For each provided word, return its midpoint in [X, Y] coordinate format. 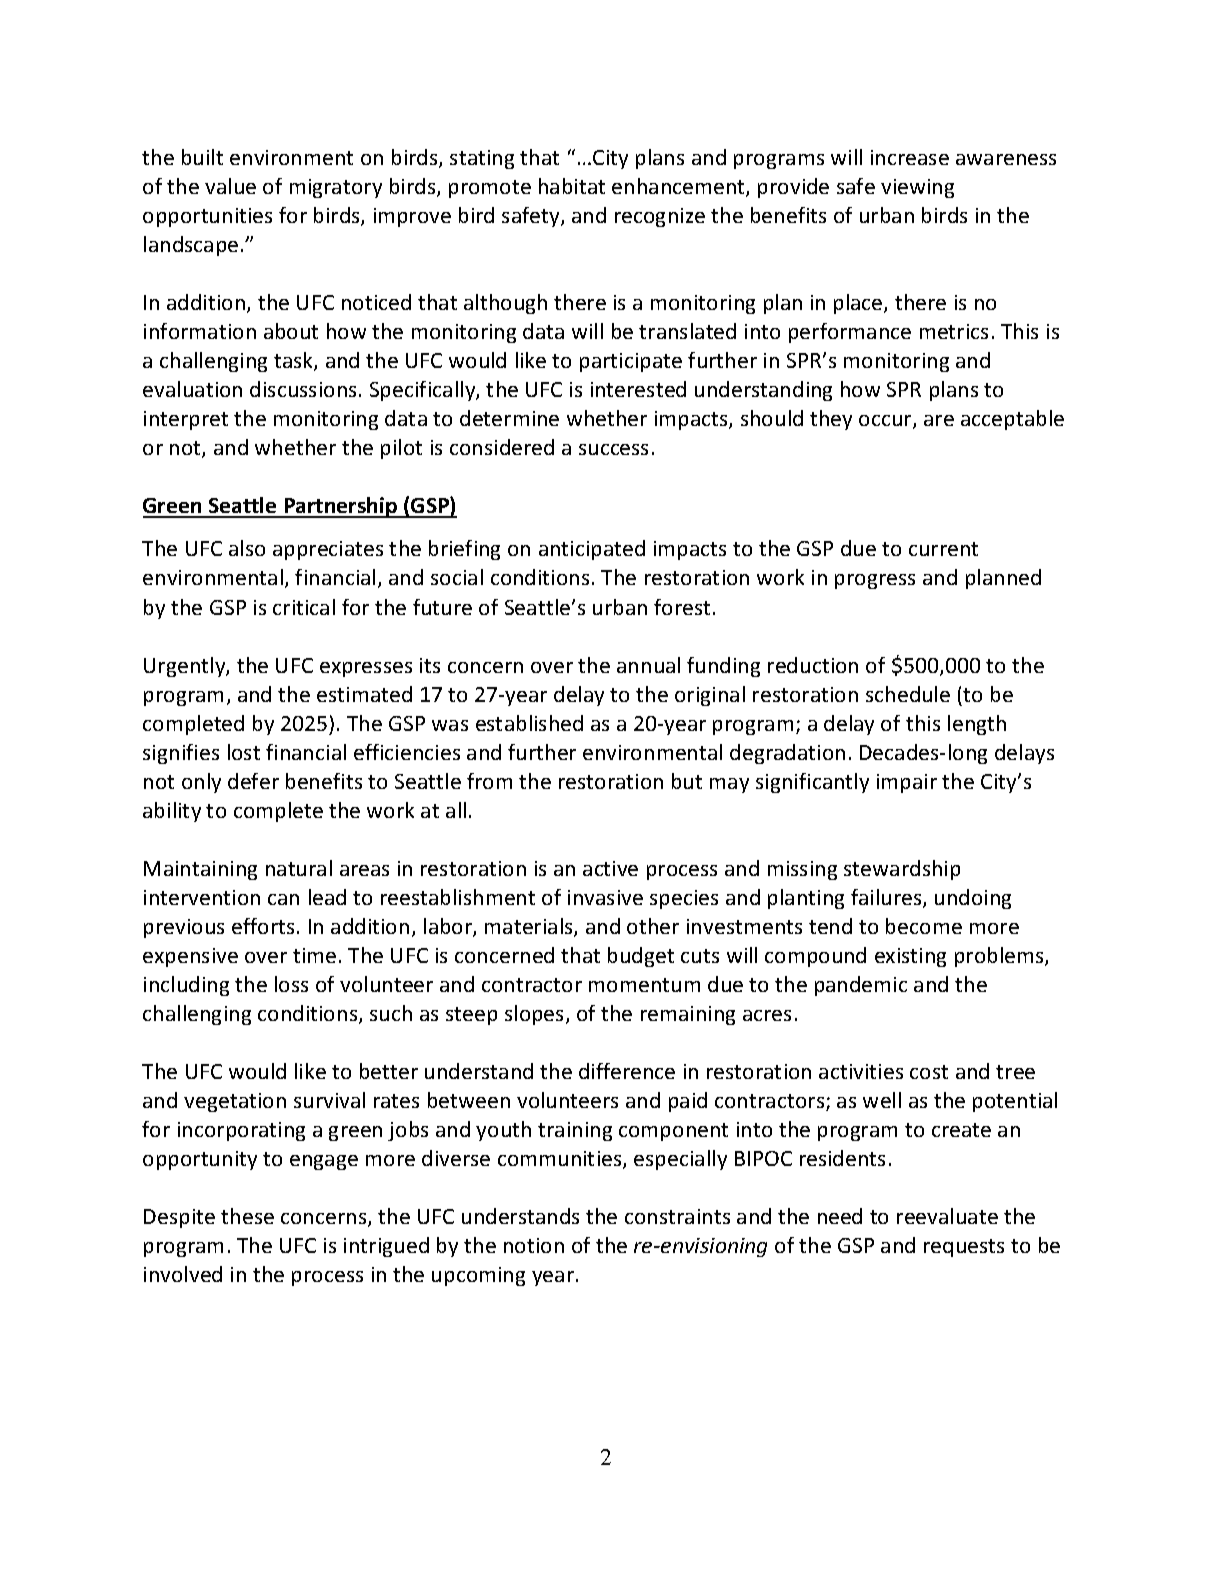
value [230, 186]
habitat [572, 186]
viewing [917, 188]
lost [244, 752]
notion [534, 1245]
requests [964, 1248]
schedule [908, 694]
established [529, 723]
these [247, 1216]
